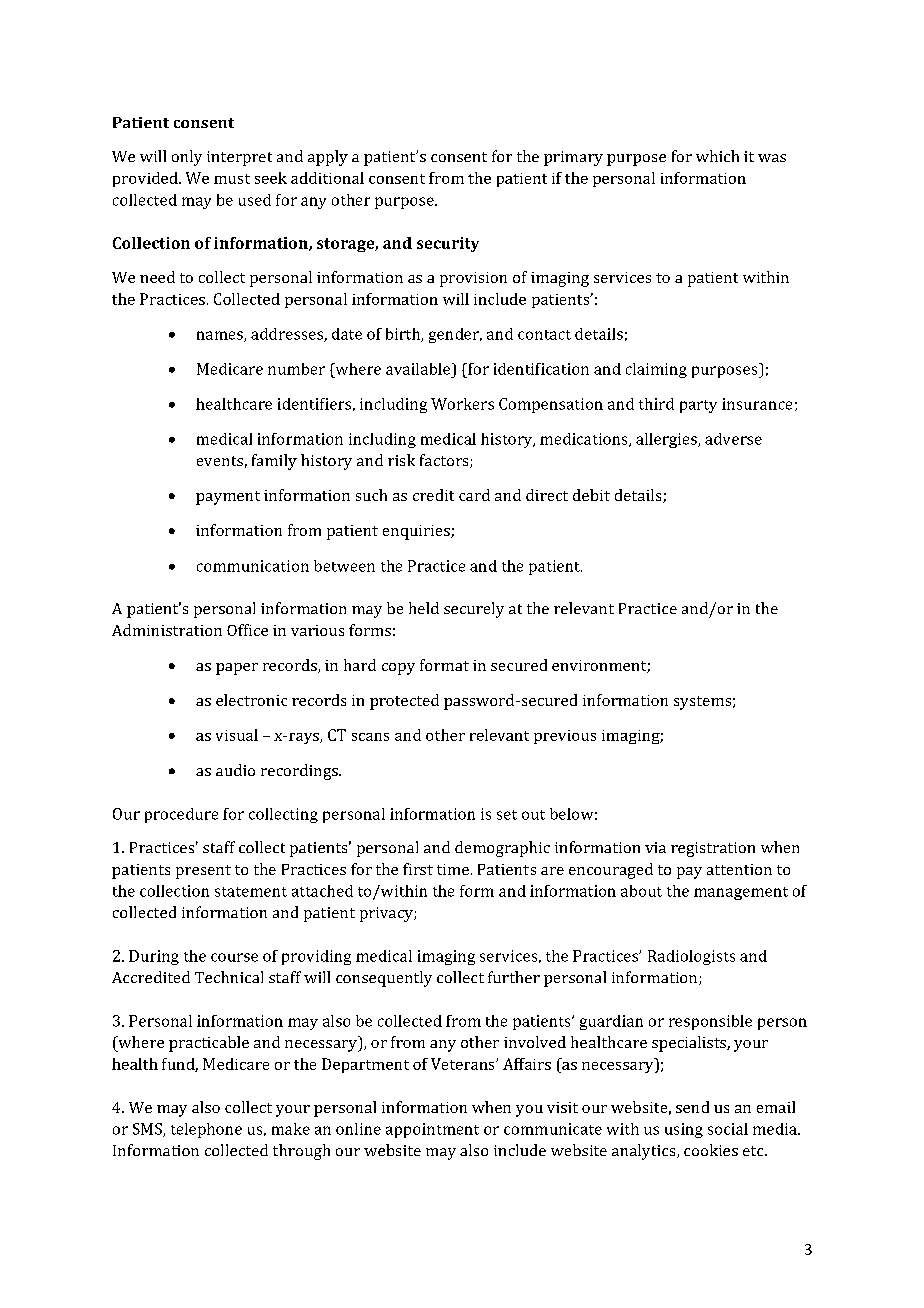 The height and width of the screenshot is (1308, 924). What do you see at coordinates (717, 156) in the screenshot?
I see `which` at bounding box center [717, 156].
